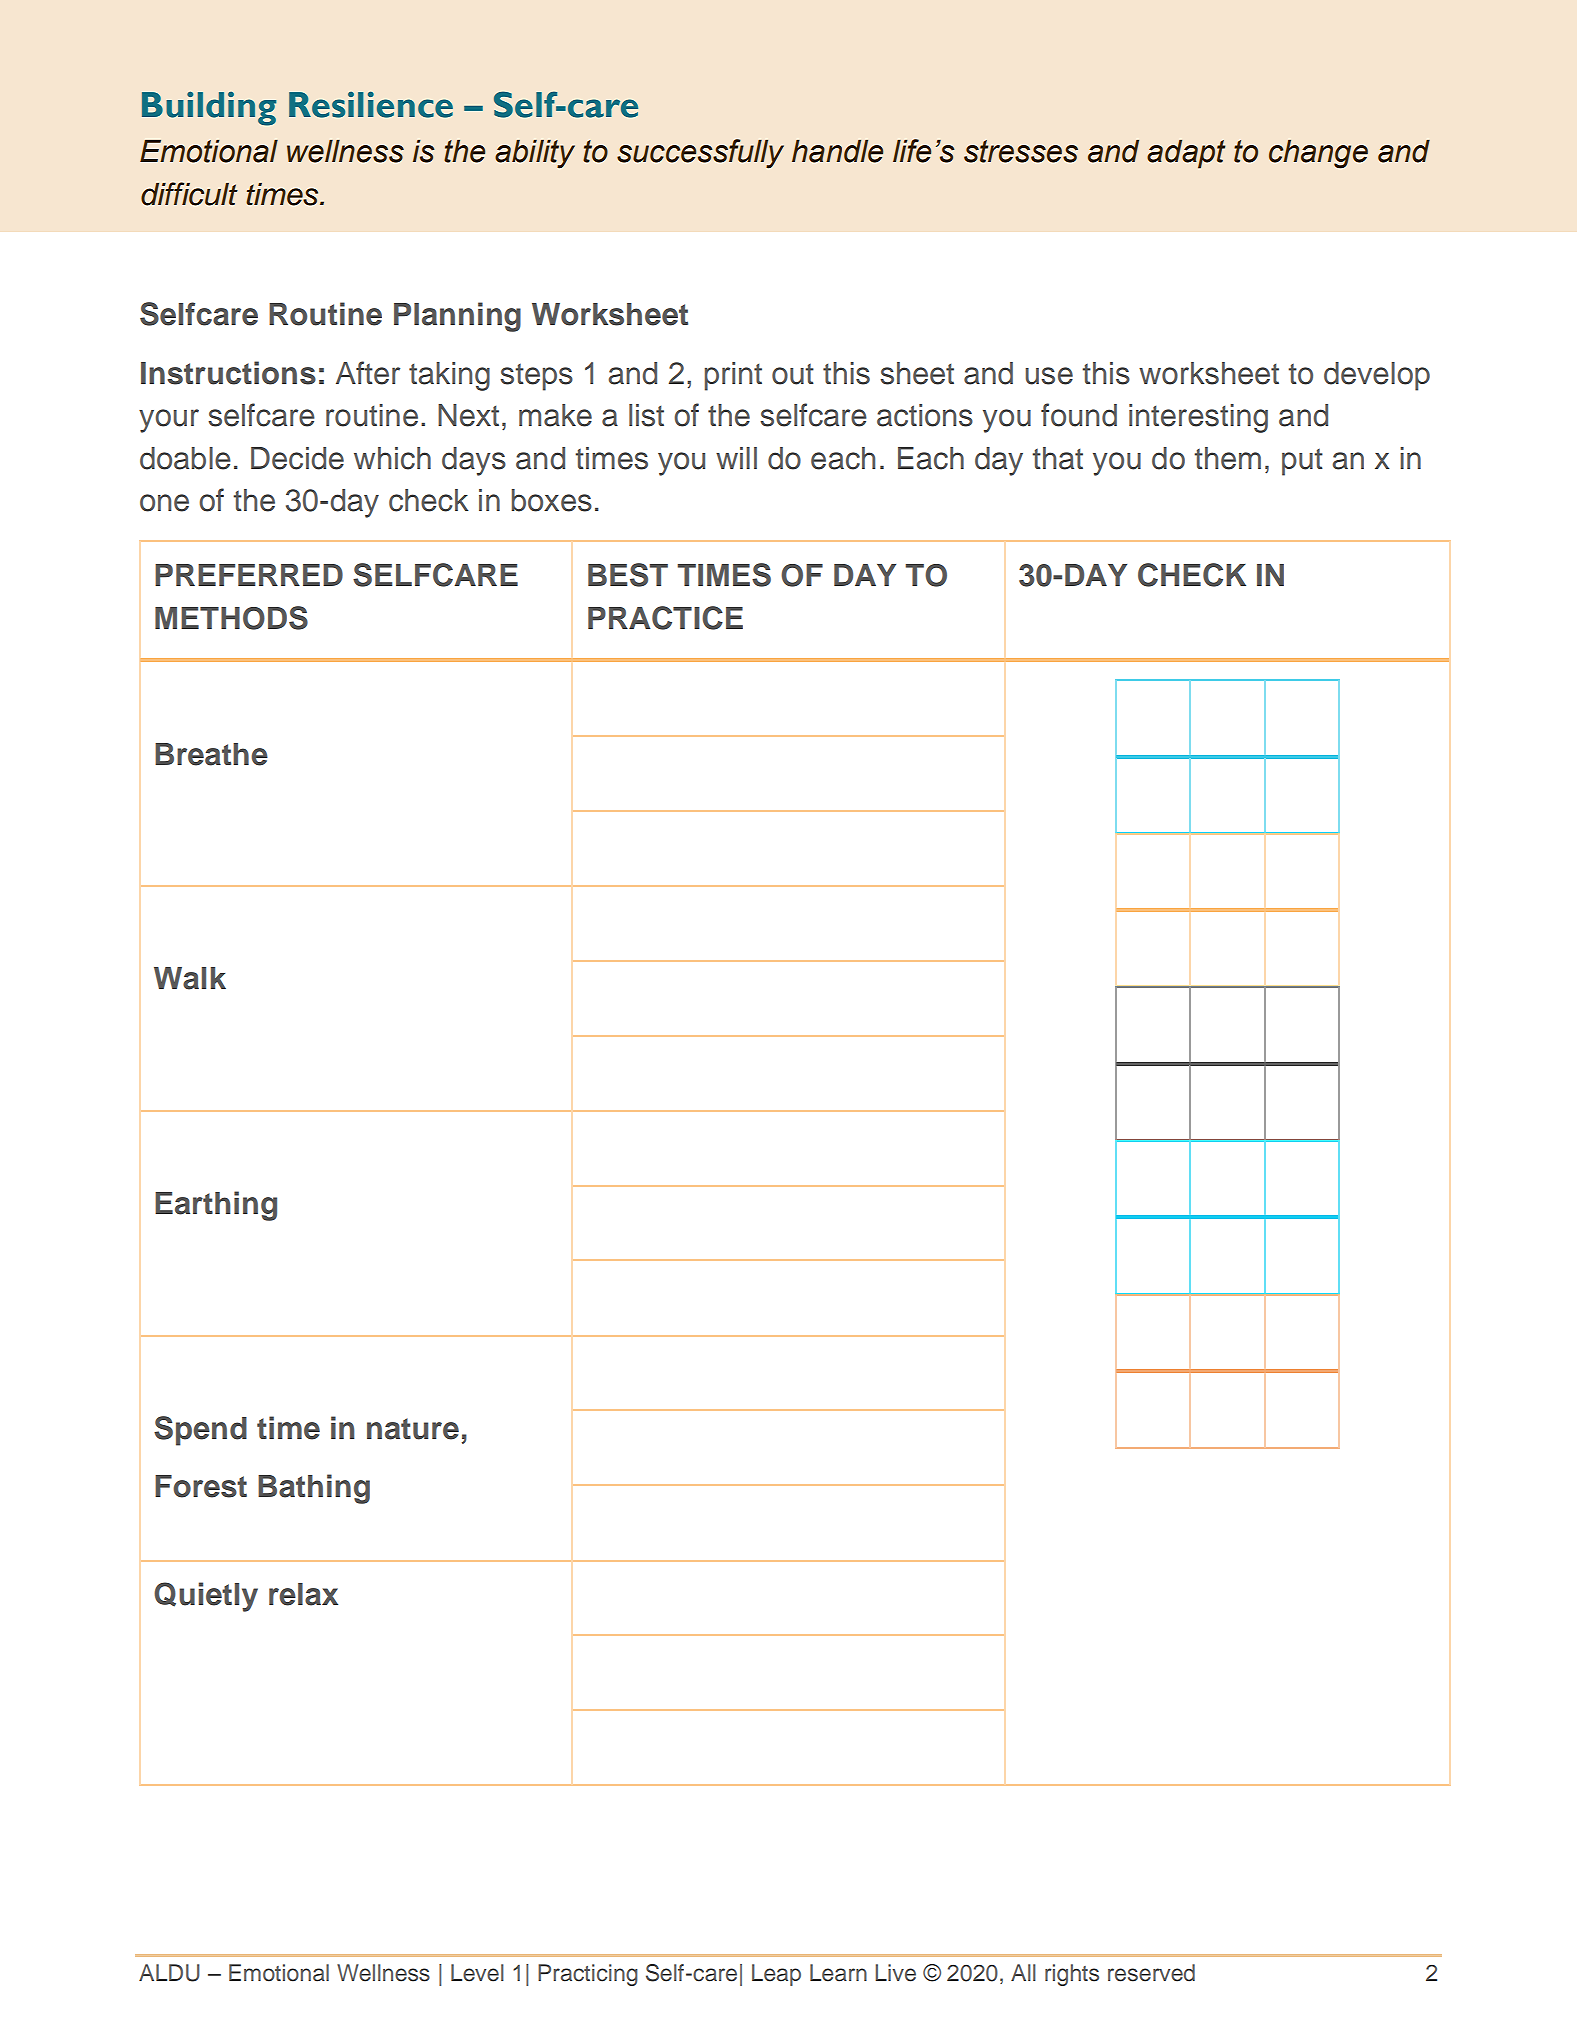  Describe the element at coordinates (776, 1975) in the document. I see `Leap` at that location.
